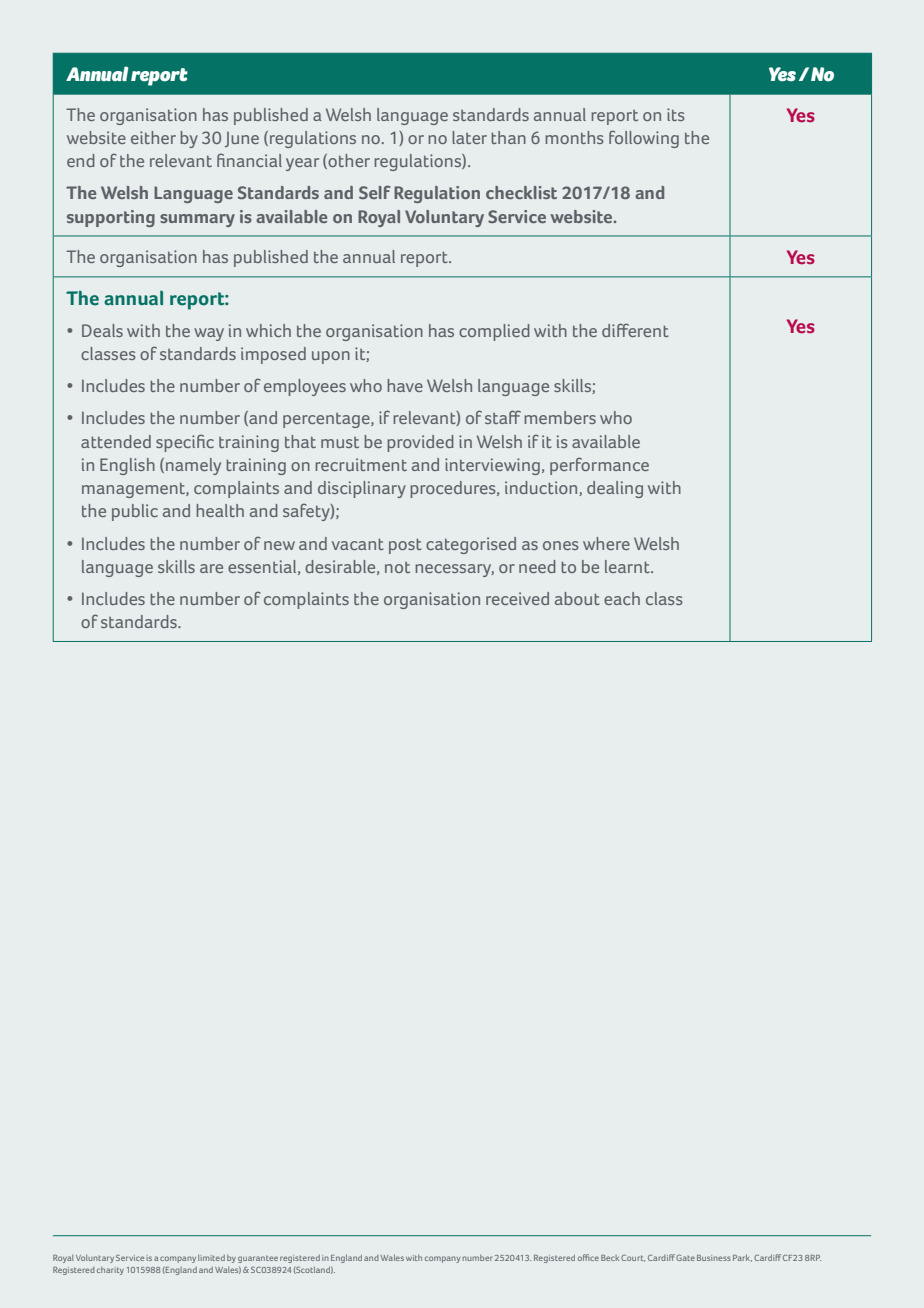 The height and width of the document is (1308, 924). I want to click on later, so click(469, 137).
